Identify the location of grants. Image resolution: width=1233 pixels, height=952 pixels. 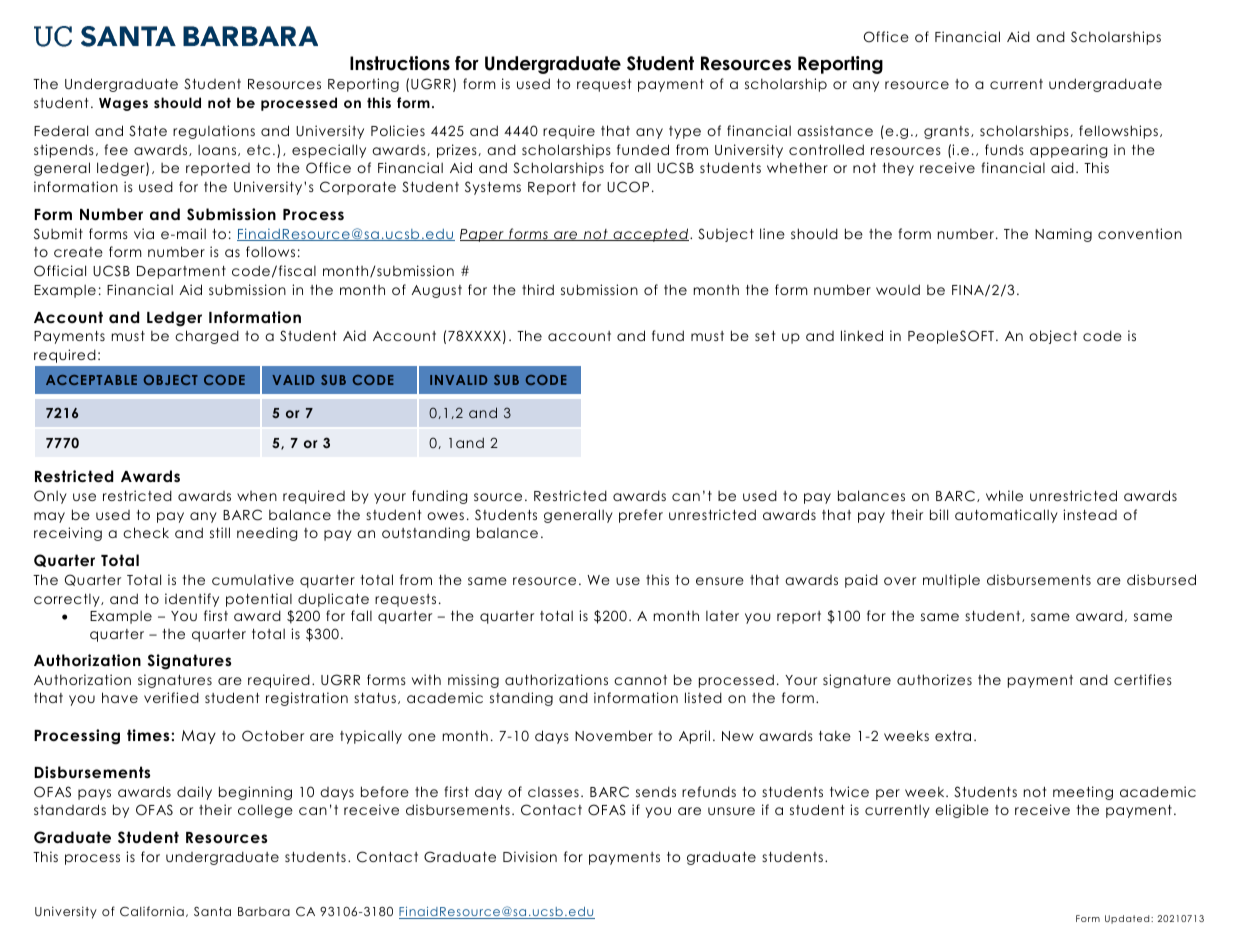
(948, 132).
